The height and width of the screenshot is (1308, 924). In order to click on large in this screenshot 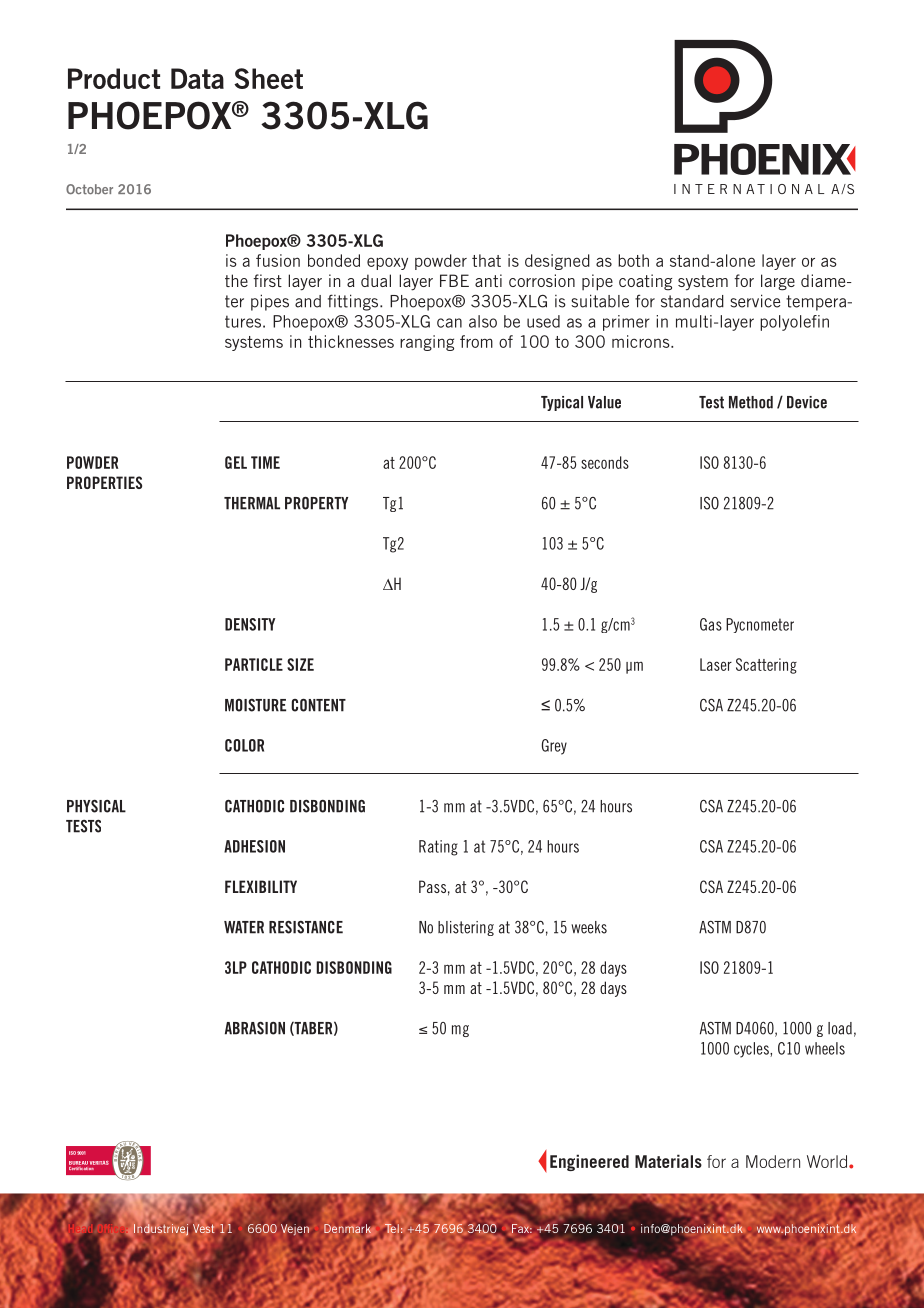, I will do `click(778, 282)`.
